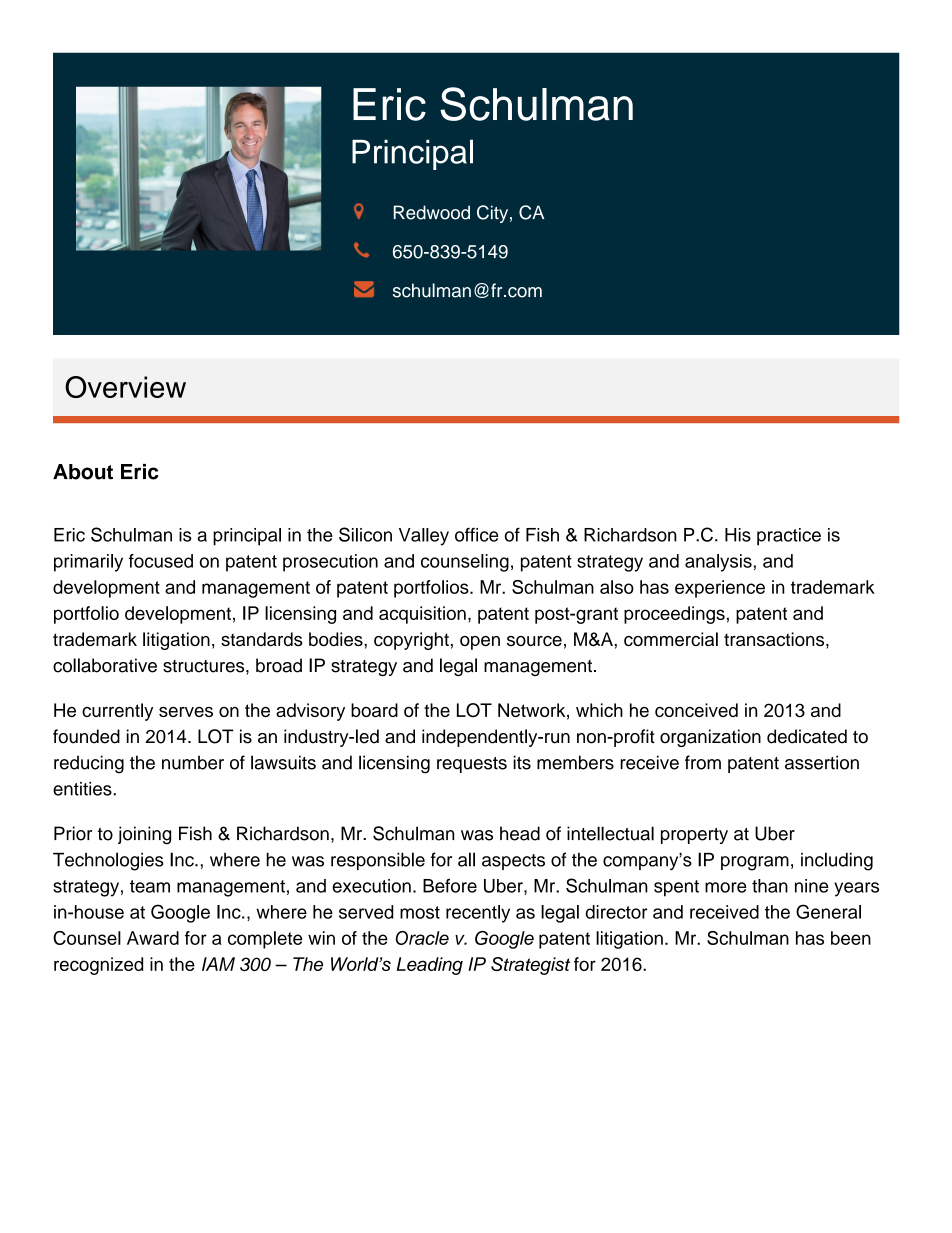  What do you see at coordinates (738, 535) in the screenshot?
I see `His` at bounding box center [738, 535].
